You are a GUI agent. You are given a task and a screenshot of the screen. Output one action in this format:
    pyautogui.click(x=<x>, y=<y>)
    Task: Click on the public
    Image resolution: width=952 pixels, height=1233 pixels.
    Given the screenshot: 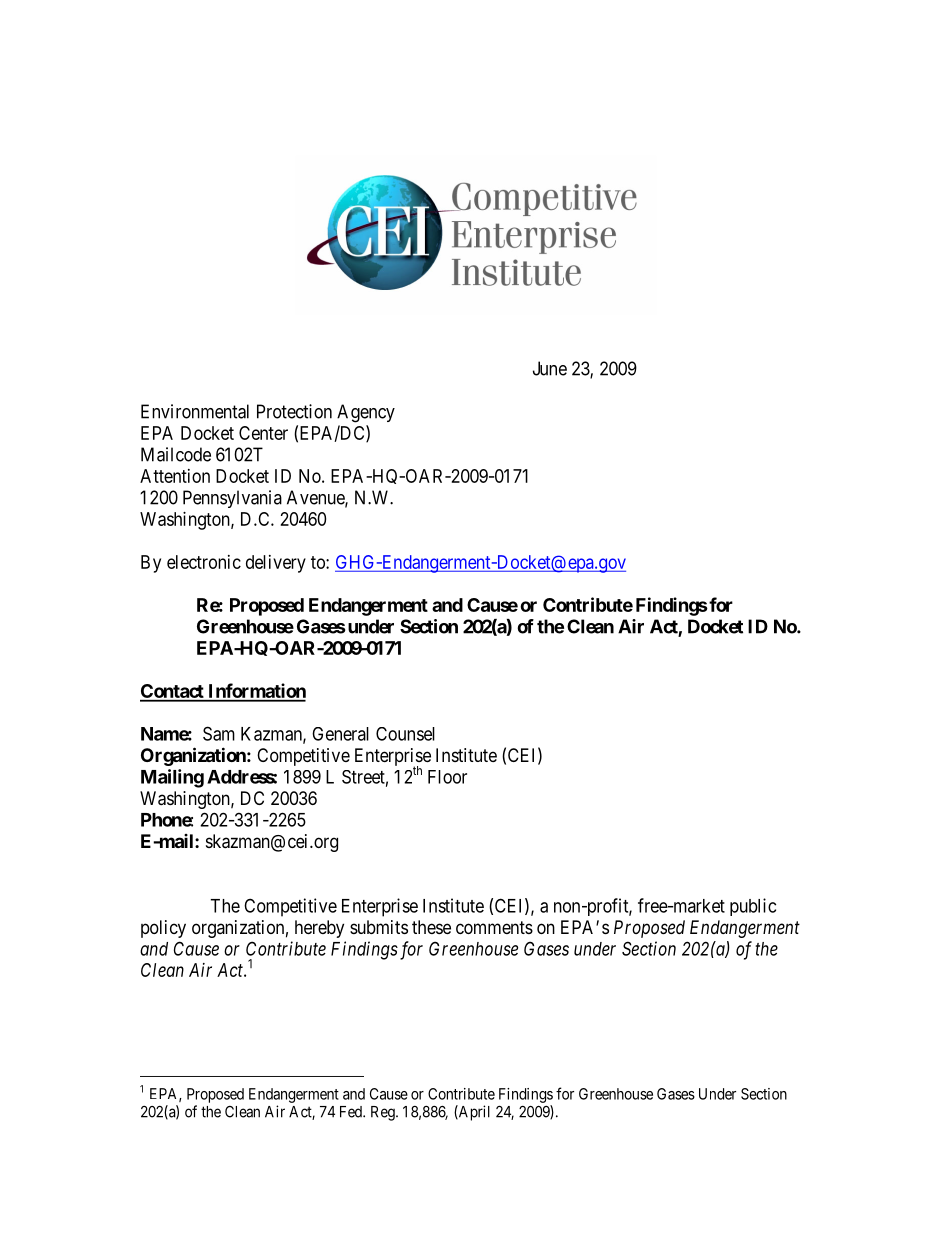 What is the action you would take?
    pyautogui.click(x=753, y=907)
